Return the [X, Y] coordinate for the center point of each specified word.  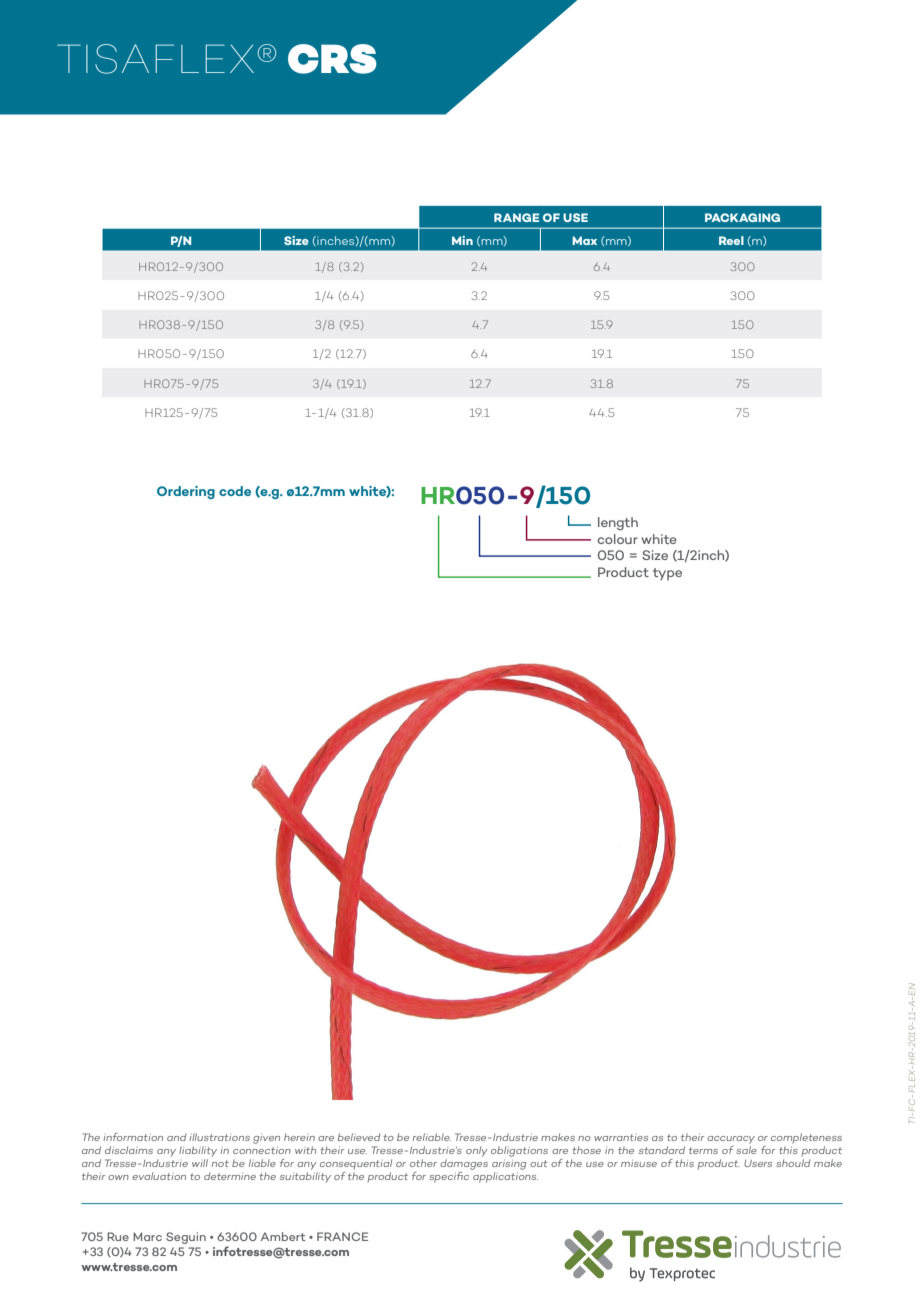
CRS [332, 59]
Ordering [186, 492]
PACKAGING [742, 217]
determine [230, 1176]
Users [758, 1163]
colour [617, 539]
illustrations [219, 1137]
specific [450, 1176]
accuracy [731, 1140]
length [618, 524]
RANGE [516, 217]
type [667, 574]
